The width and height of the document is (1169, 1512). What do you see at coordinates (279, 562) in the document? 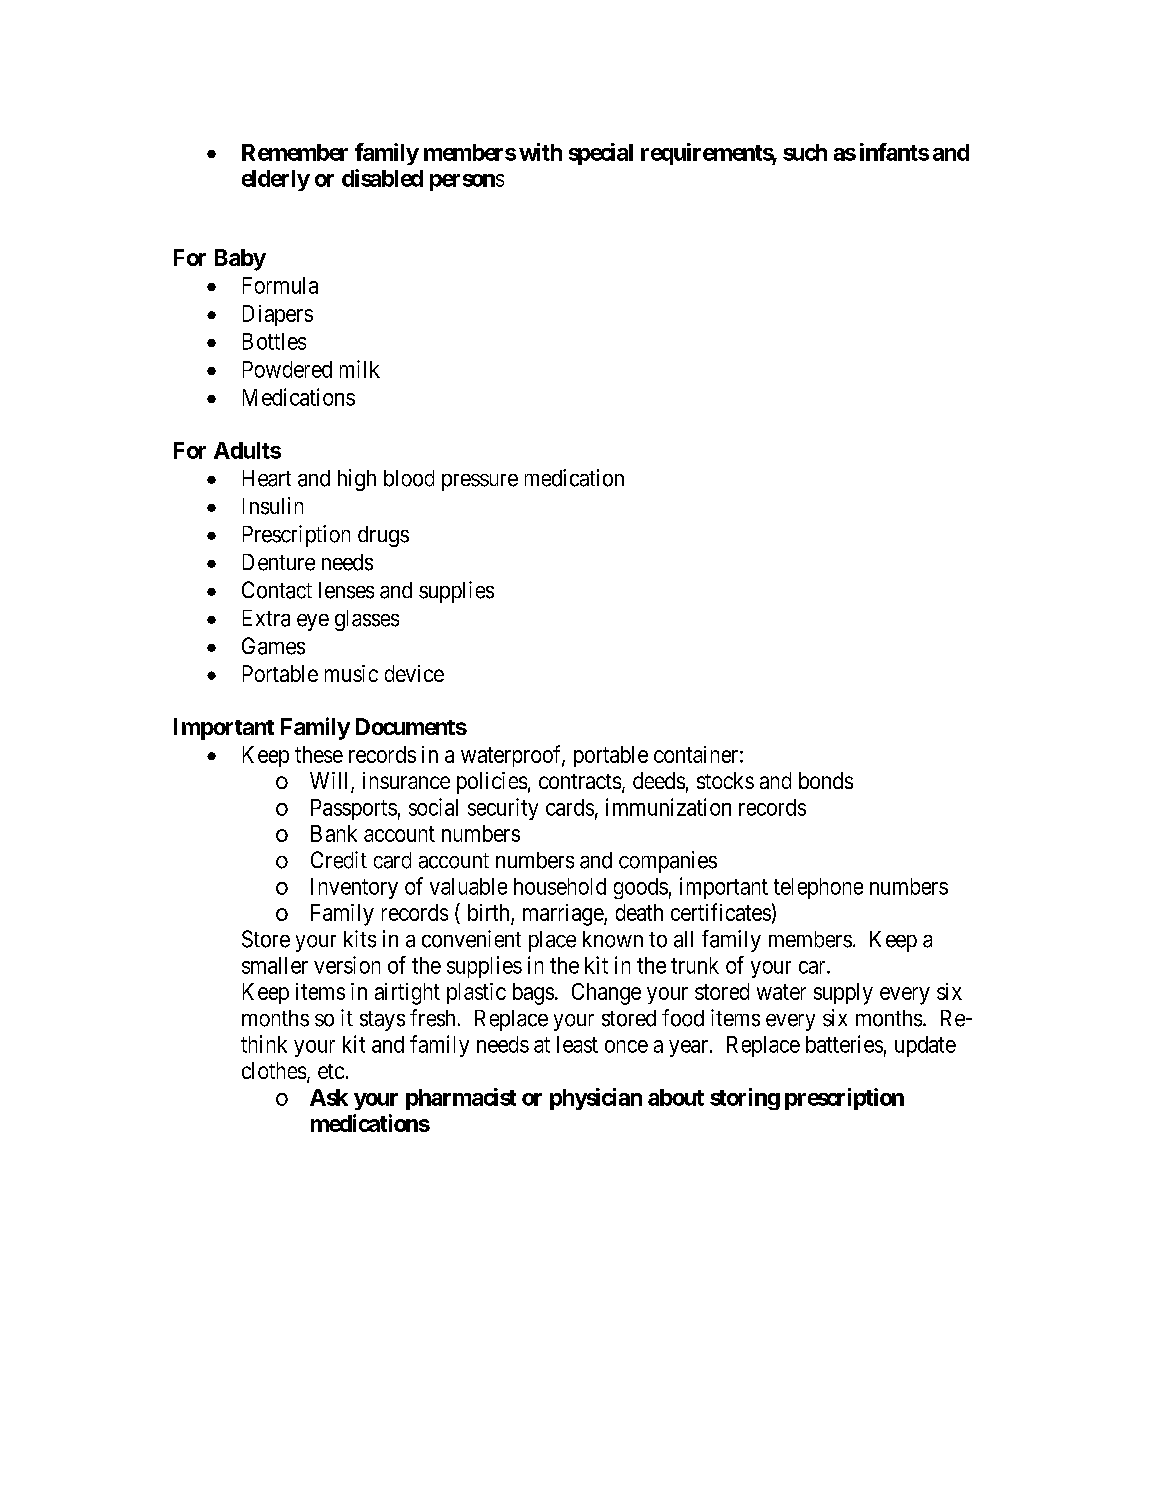
I see `Denture` at bounding box center [279, 562].
